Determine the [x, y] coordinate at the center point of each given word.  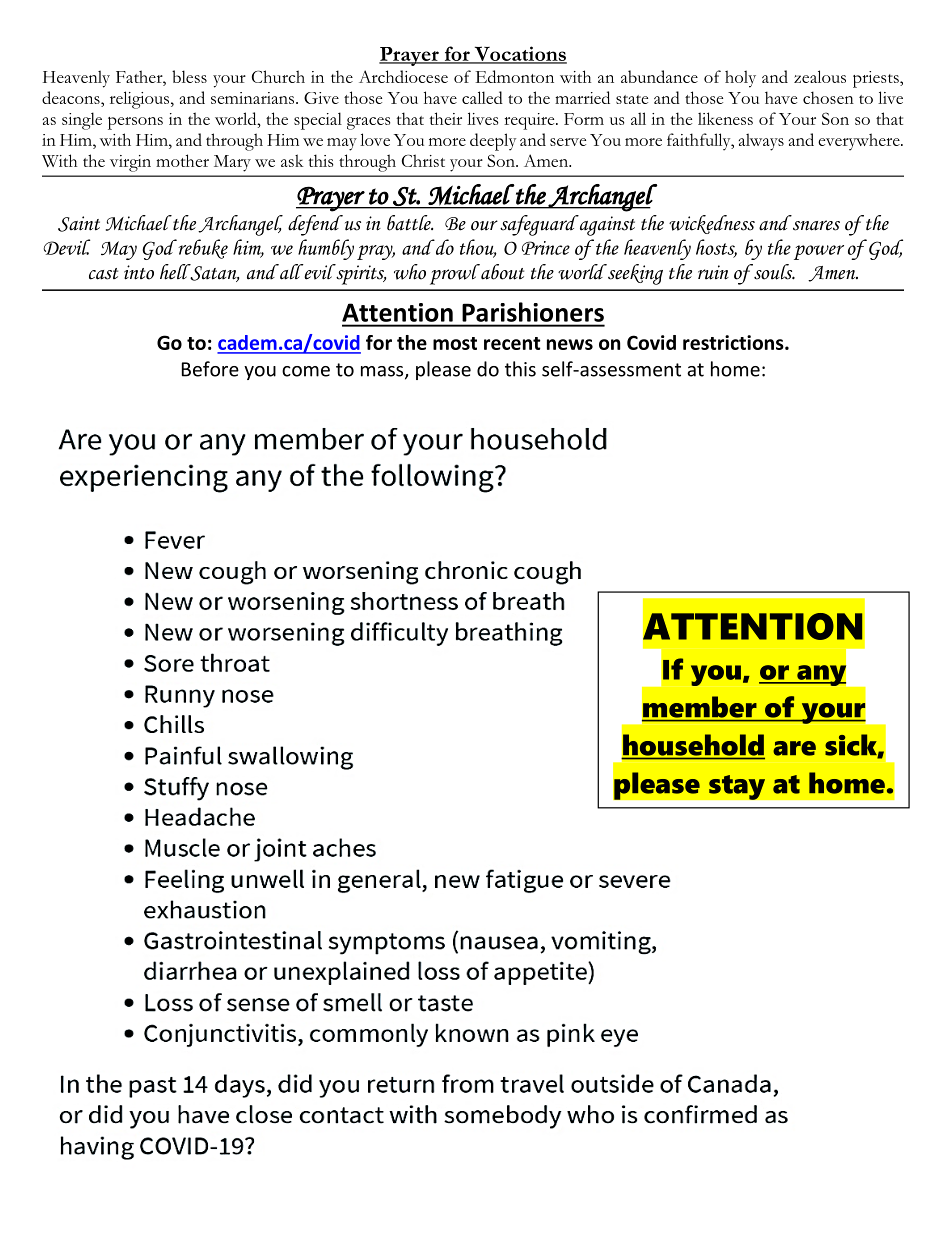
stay [737, 787]
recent [512, 343]
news [570, 344]
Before [210, 369]
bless [189, 76]
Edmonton [514, 76]
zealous [820, 76]
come [306, 371]
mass [383, 372]
